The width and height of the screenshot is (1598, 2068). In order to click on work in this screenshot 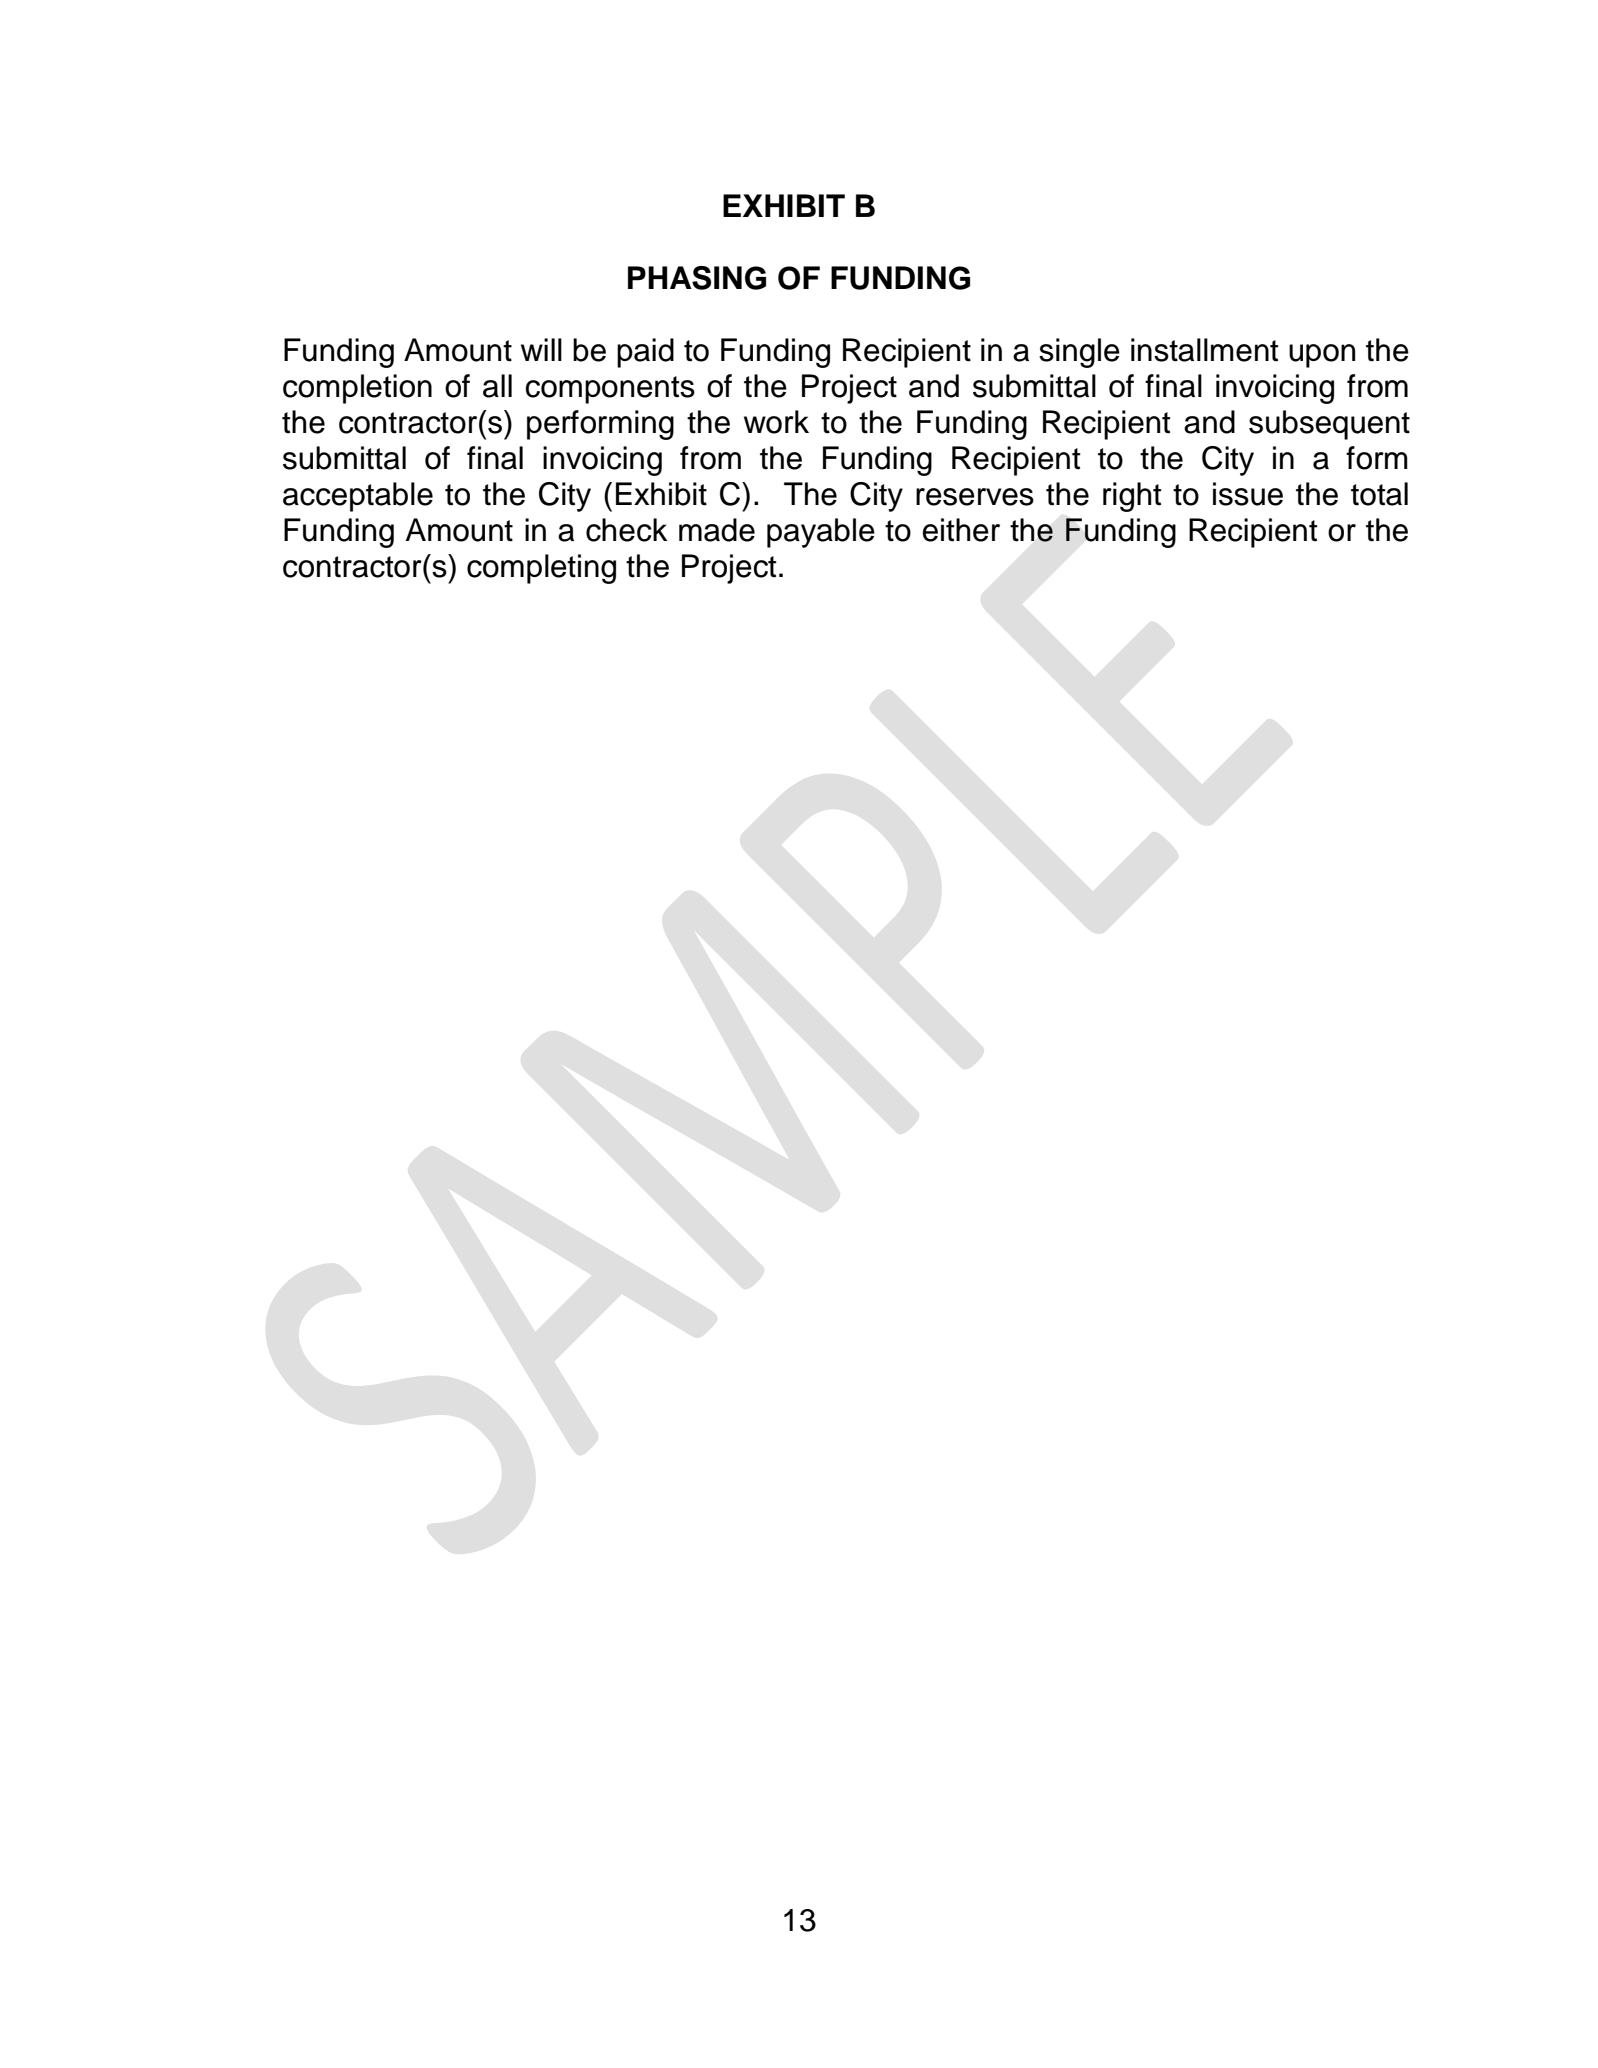, I will do `click(776, 422)`.
